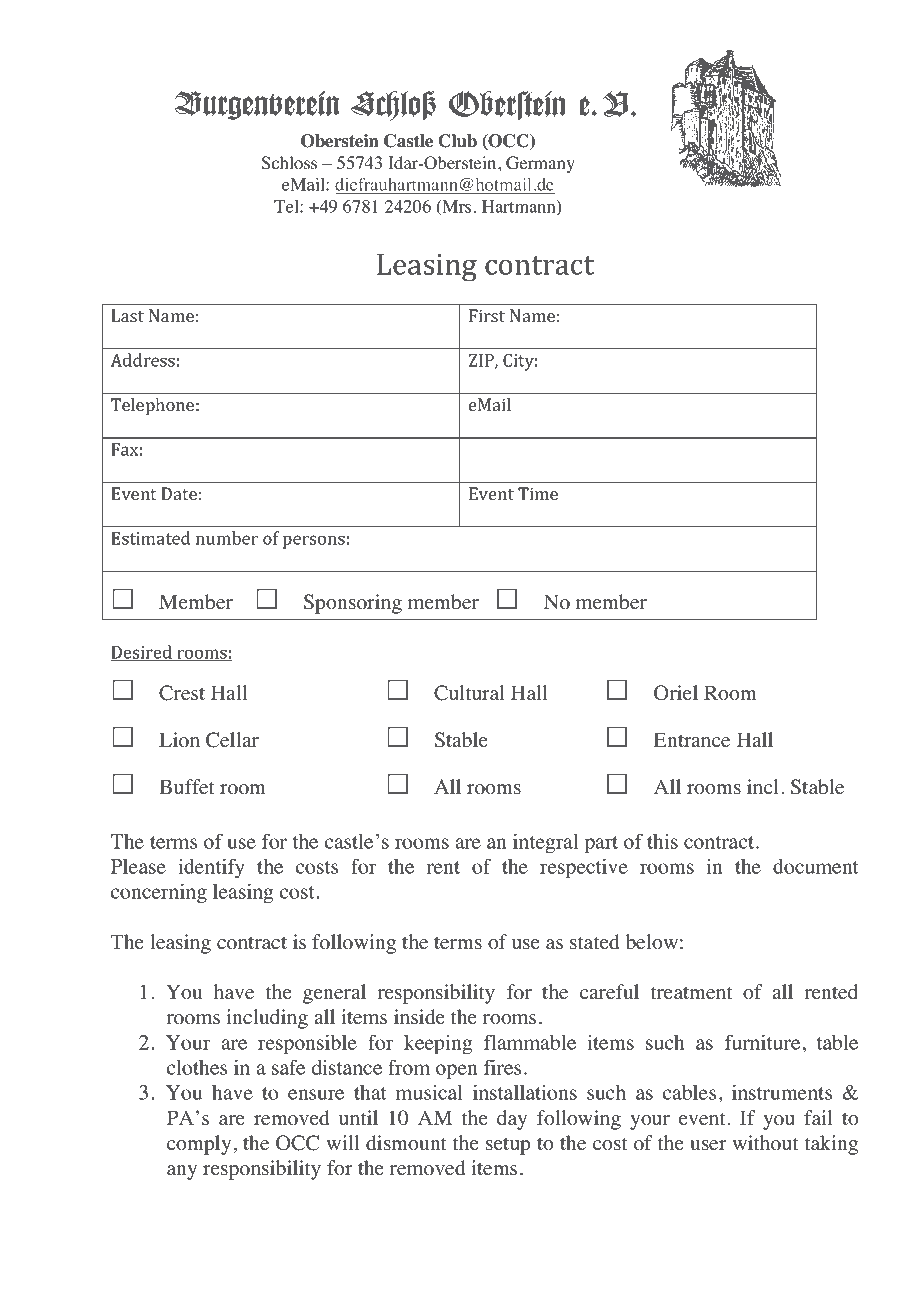 The width and height of the screenshot is (924, 1308). What do you see at coordinates (692, 740) in the screenshot?
I see `Entrance` at bounding box center [692, 740].
